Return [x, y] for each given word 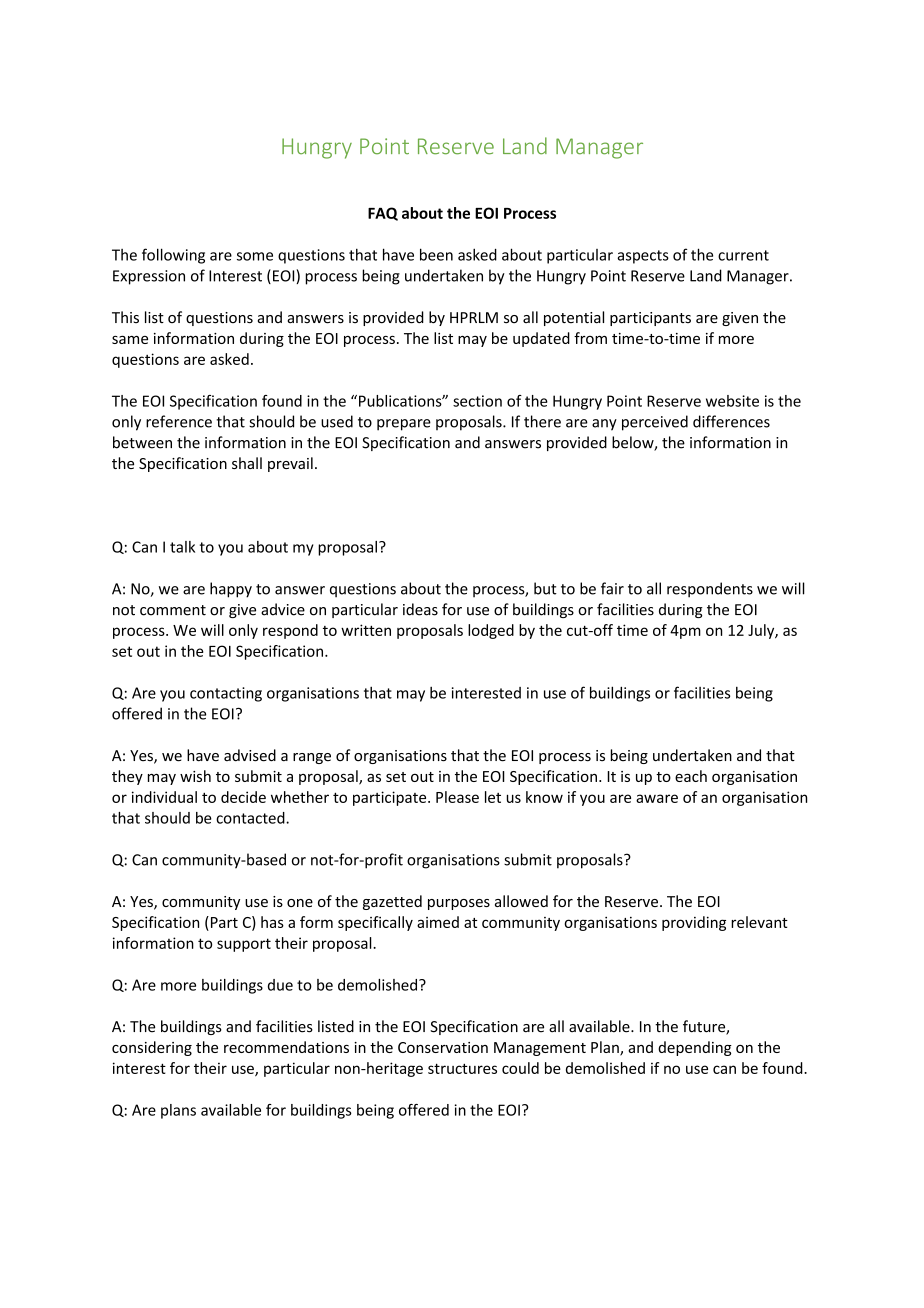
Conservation [443, 1047]
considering [152, 1048]
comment [173, 610]
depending [695, 1048]
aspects [643, 257]
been [436, 254]
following [173, 256]
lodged [491, 631]
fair [612, 588]
